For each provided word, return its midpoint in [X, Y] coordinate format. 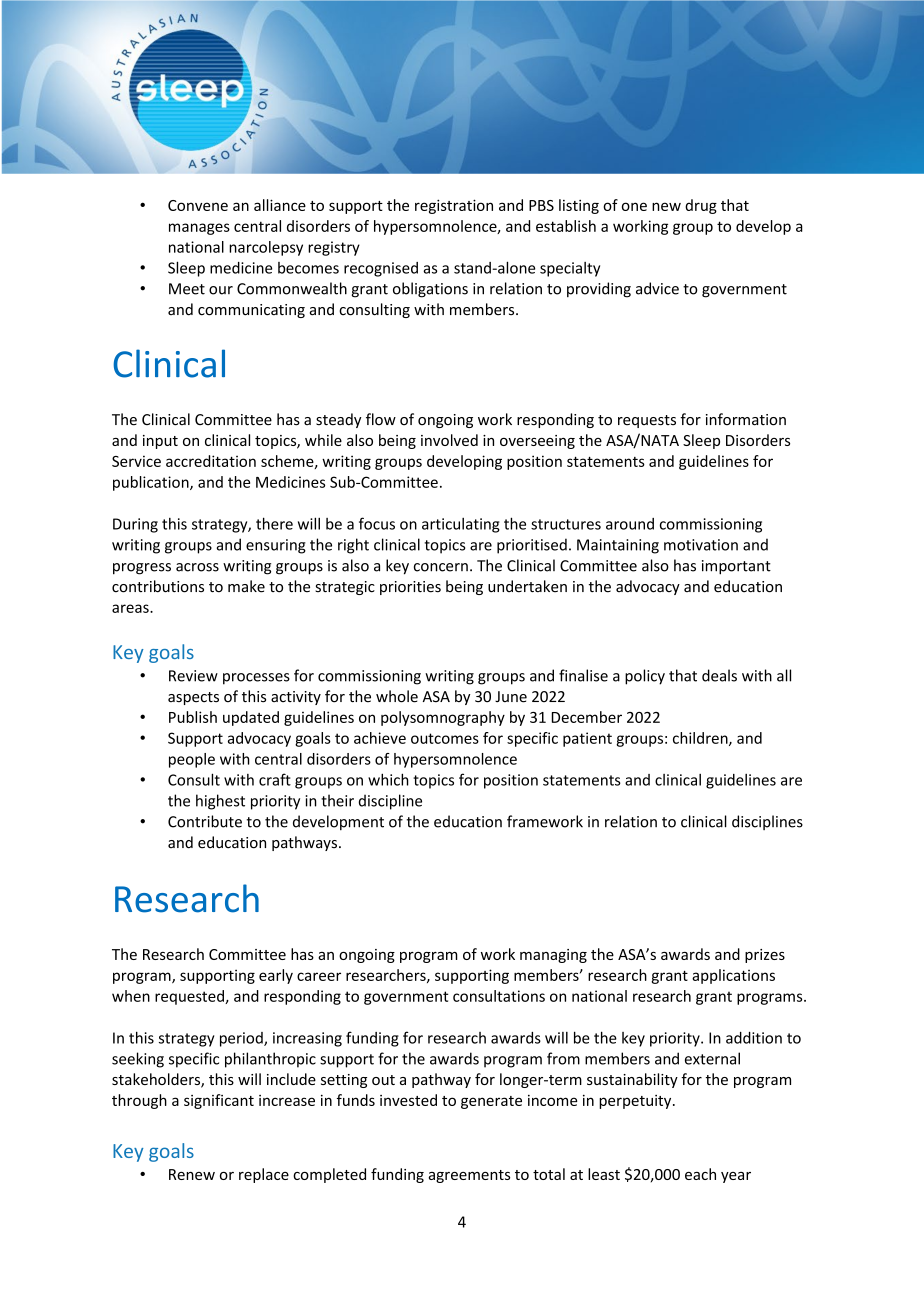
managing [553, 956]
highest [220, 802]
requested [190, 997]
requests [647, 421]
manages [199, 229]
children [701, 739]
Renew [192, 1174]
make [246, 586]
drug [701, 206]
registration [454, 206]
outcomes [445, 738]
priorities [410, 588]
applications [733, 976]
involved [449, 440]
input [160, 442]
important [736, 567]
